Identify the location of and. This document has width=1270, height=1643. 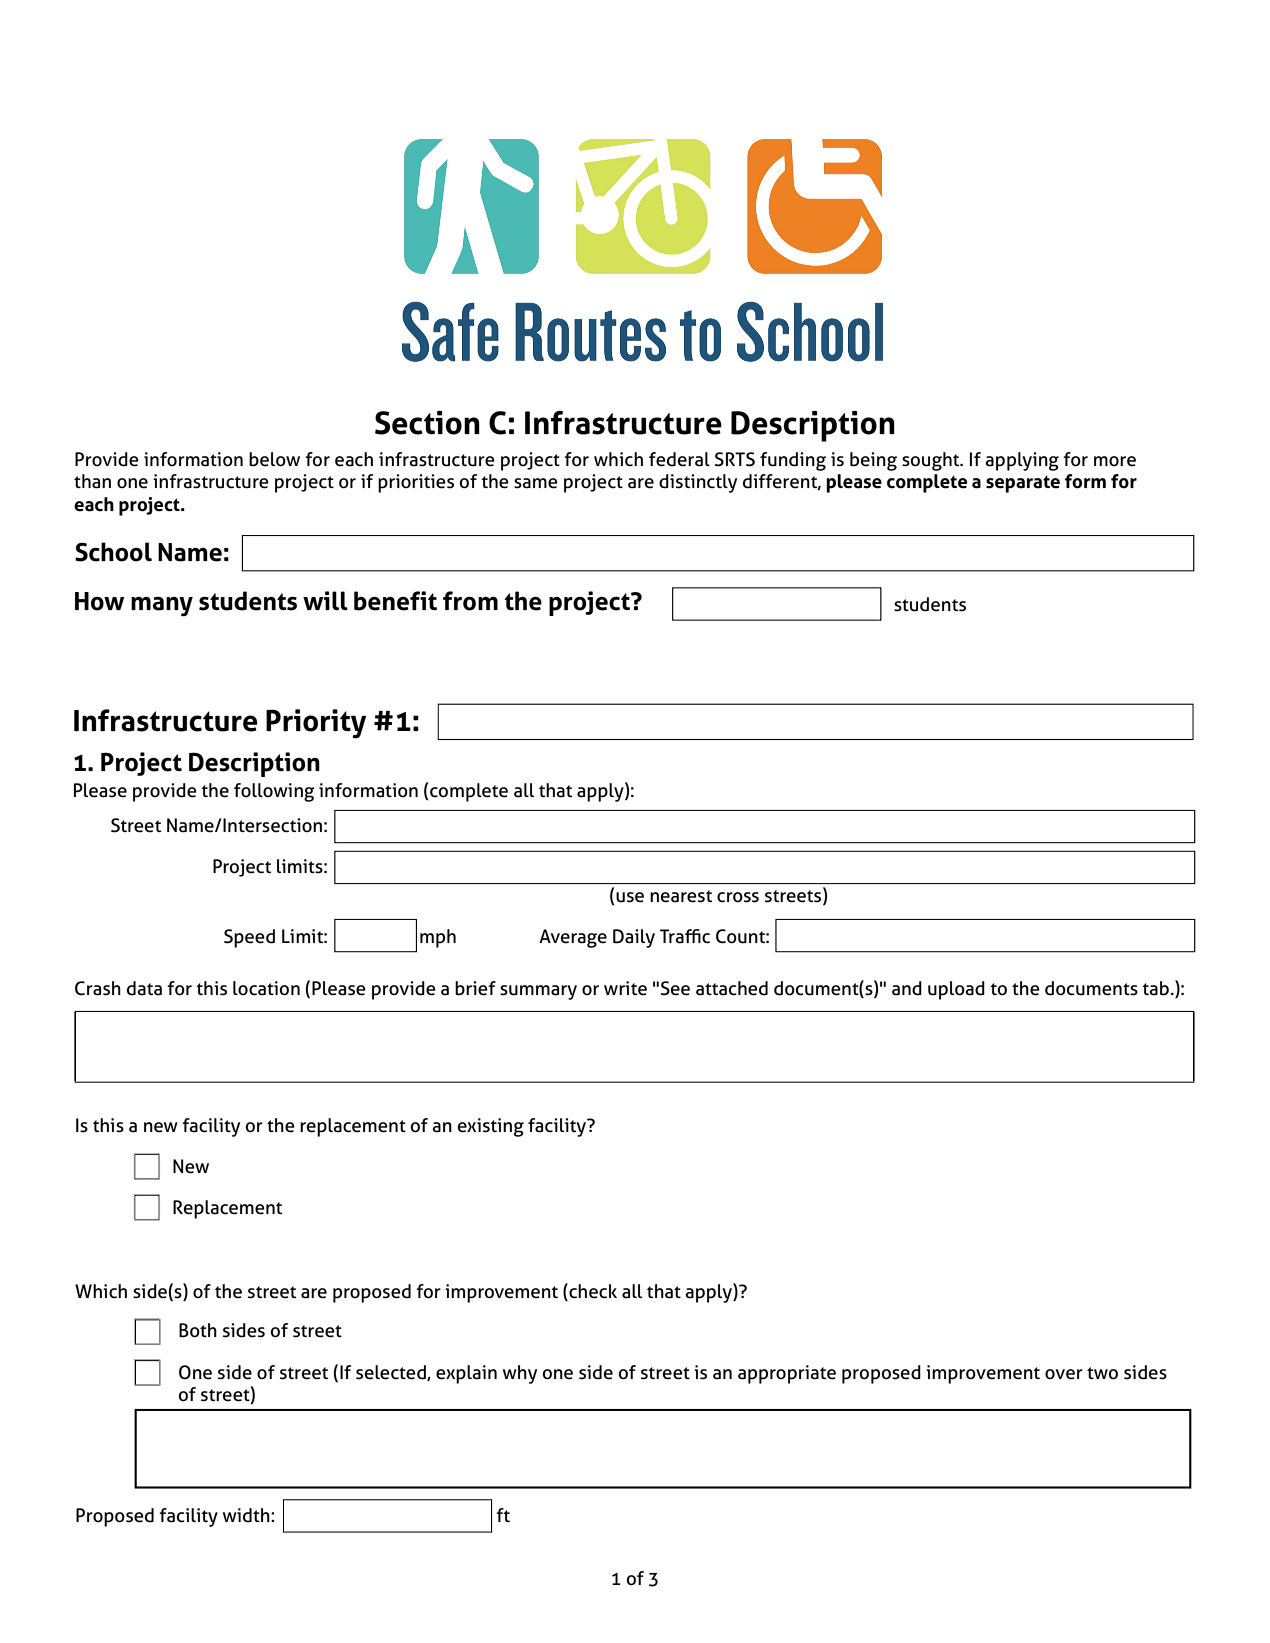
(907, 988).
